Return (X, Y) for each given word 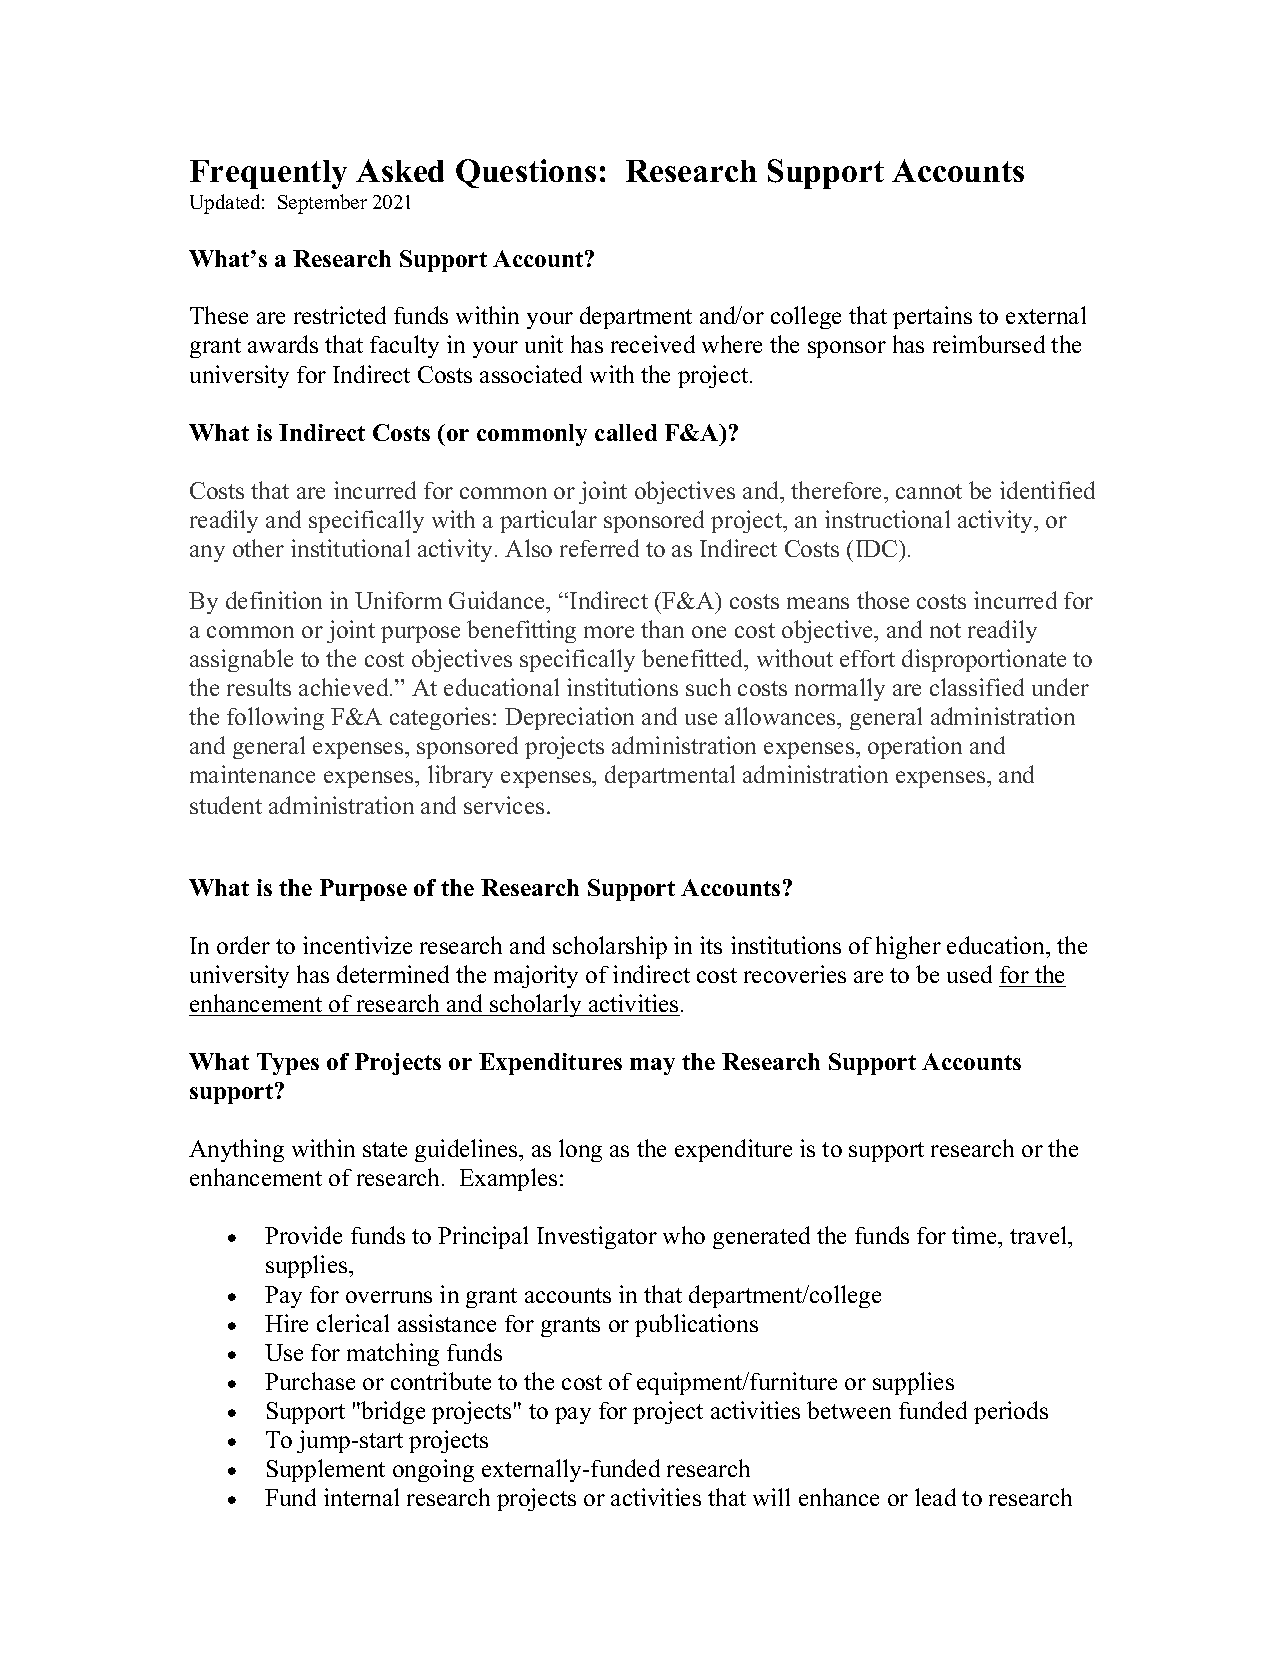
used (969, 974)
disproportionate (984, 660)
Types (288, 1064)
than (662, 629)
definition (274, 600)
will (771, 1497)
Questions (526, 173)
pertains (932, 317)
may (652, 1066)
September (322, 204)
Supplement (326, 1470)
